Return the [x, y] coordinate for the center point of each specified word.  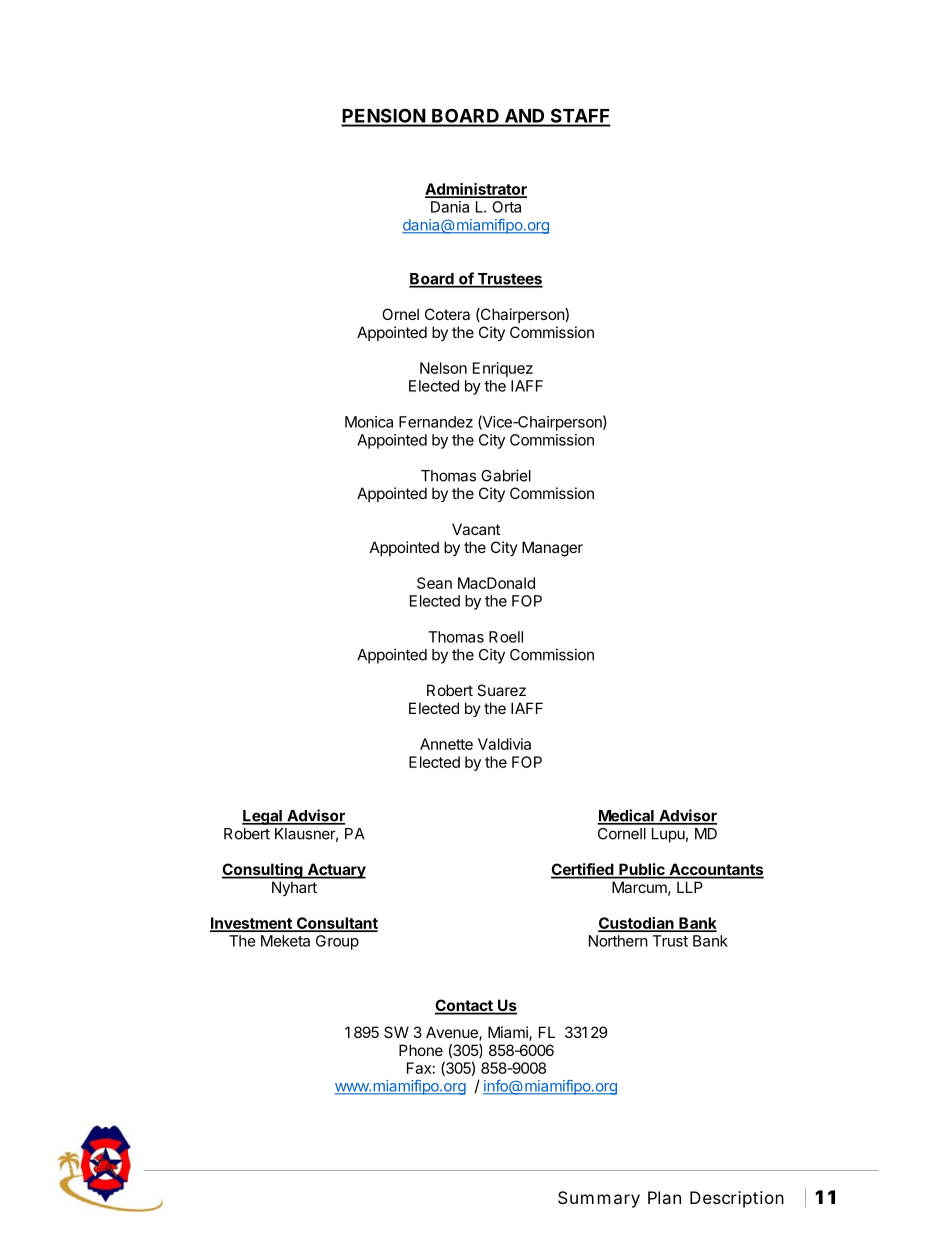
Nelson [443, 368]
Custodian [637, 924]
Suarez [501, 690]
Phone [421, 1050]
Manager [552, 549]
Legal [263, 817]
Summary [599, 1199]
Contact [465, 1006]
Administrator [476, 190]
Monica [369, 422]
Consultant [336, 924]
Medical [626, 816]
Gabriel [506, 475]
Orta [506, 207]
